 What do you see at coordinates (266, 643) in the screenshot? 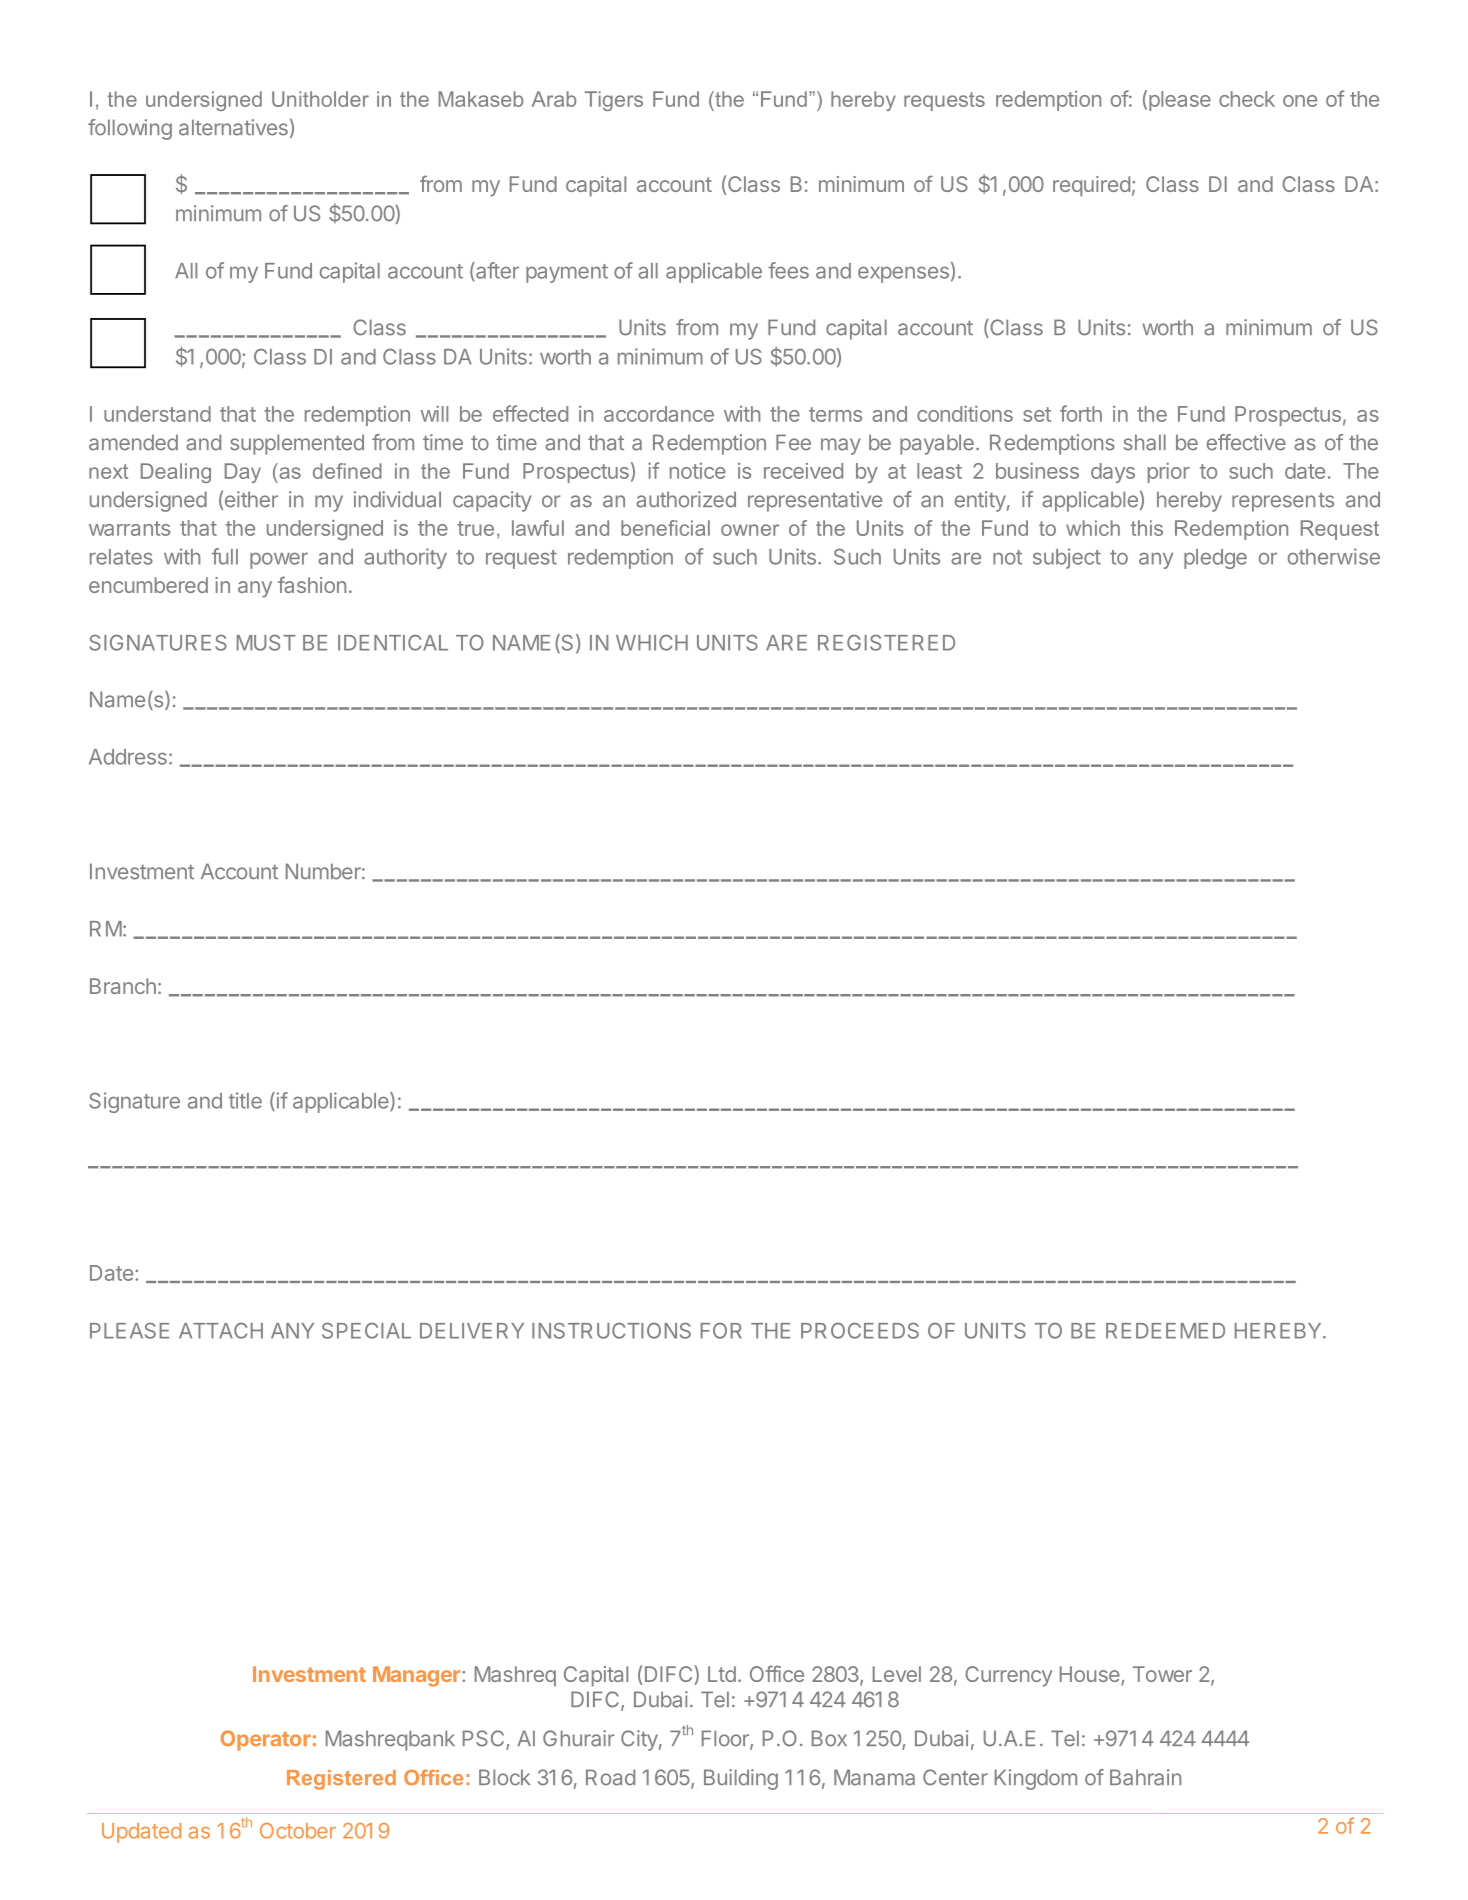
I see `MUST` at bounding box center [266, 643].
